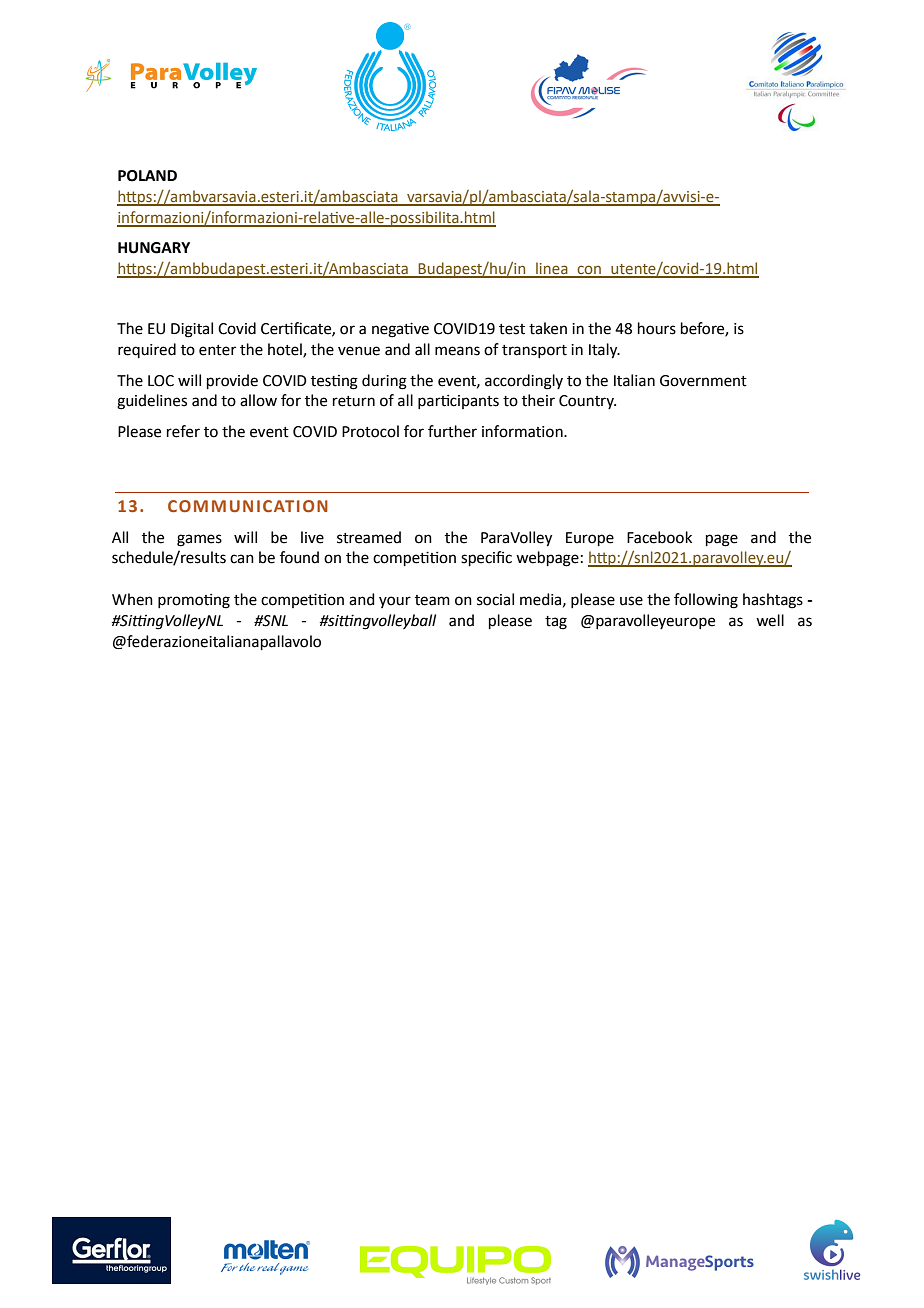 The width and height of the screenshot is (924, 1308). Describe the element at coordinates (194, 601) in the screenshot. I see `promoting` at that location.
